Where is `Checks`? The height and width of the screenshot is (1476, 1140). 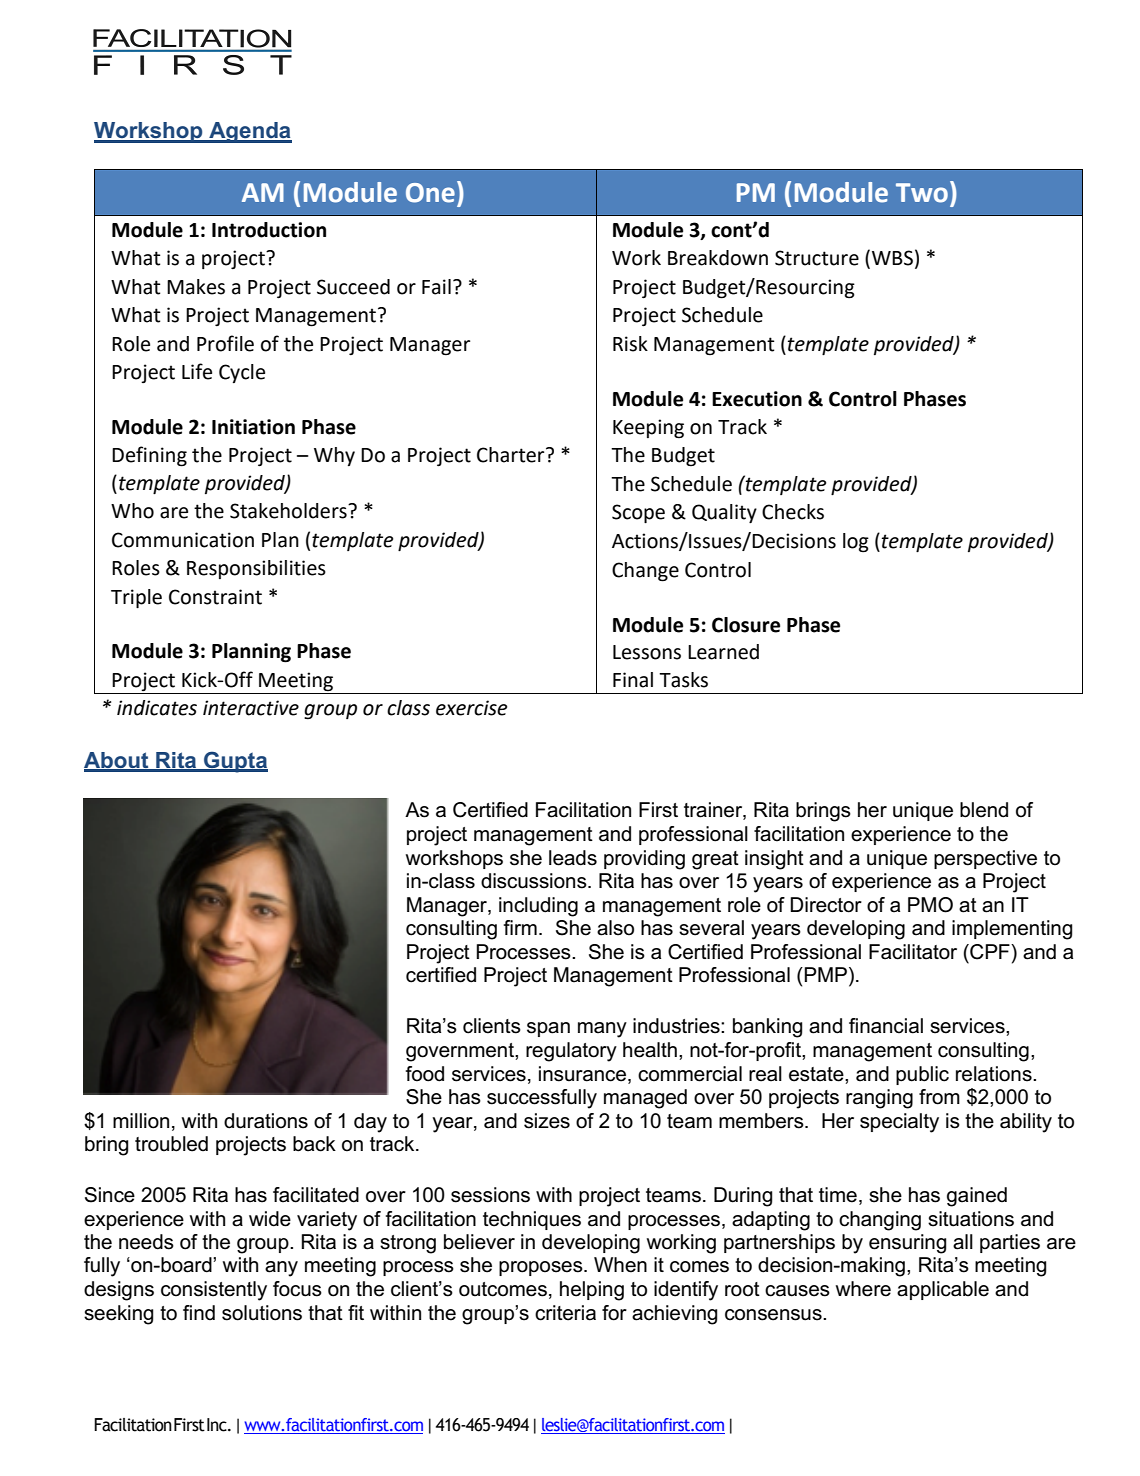
Checks is located at coordinates (793, 512).
